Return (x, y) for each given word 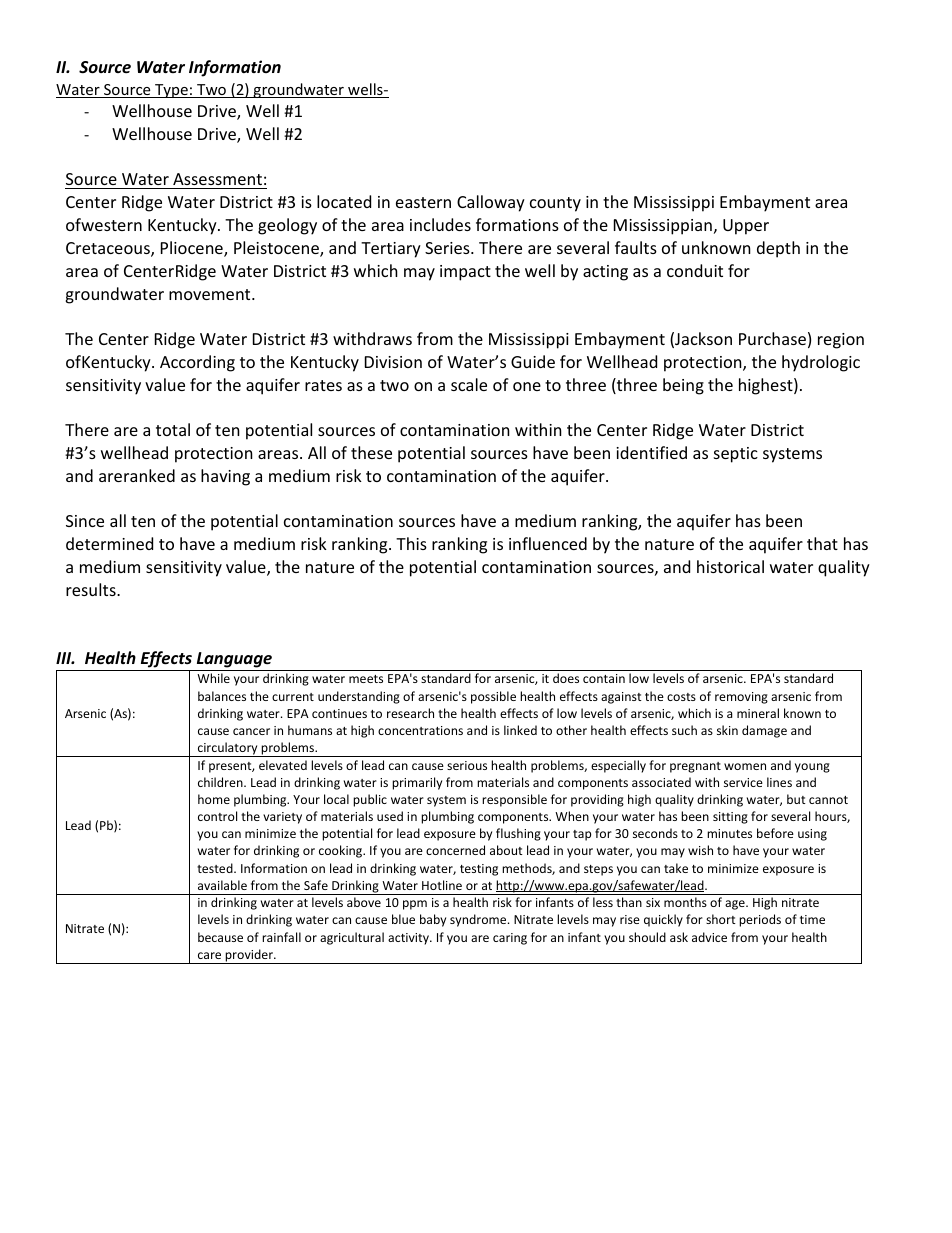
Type (171, 91)
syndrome (479, 920)
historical (730, 566)
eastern (423, 202)
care (209, 955)
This (411, 543)
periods (760, 920)
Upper (746, 227)
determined (109, 543)
